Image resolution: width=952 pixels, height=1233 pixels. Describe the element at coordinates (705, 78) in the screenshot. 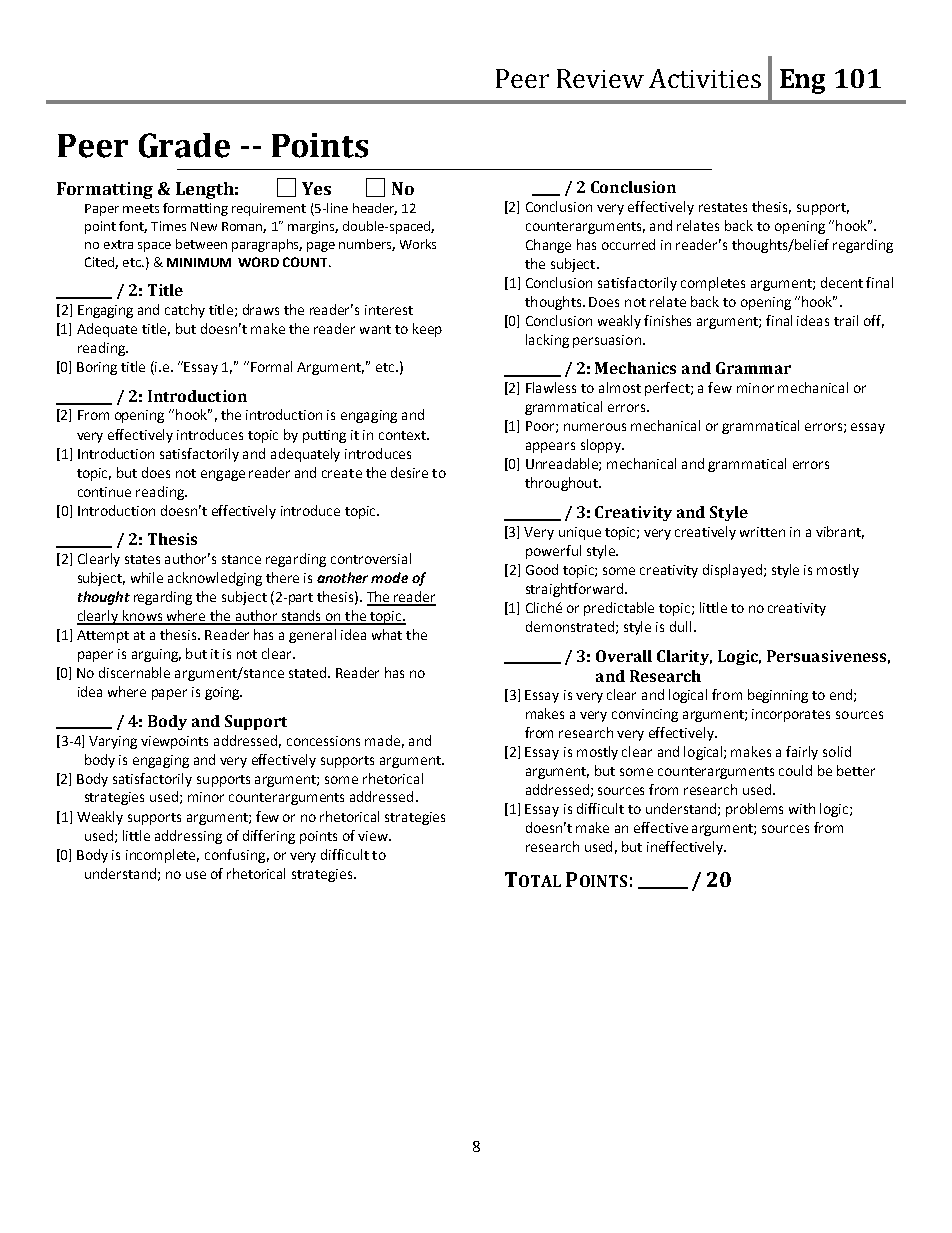

I see `Activities` at that location.
